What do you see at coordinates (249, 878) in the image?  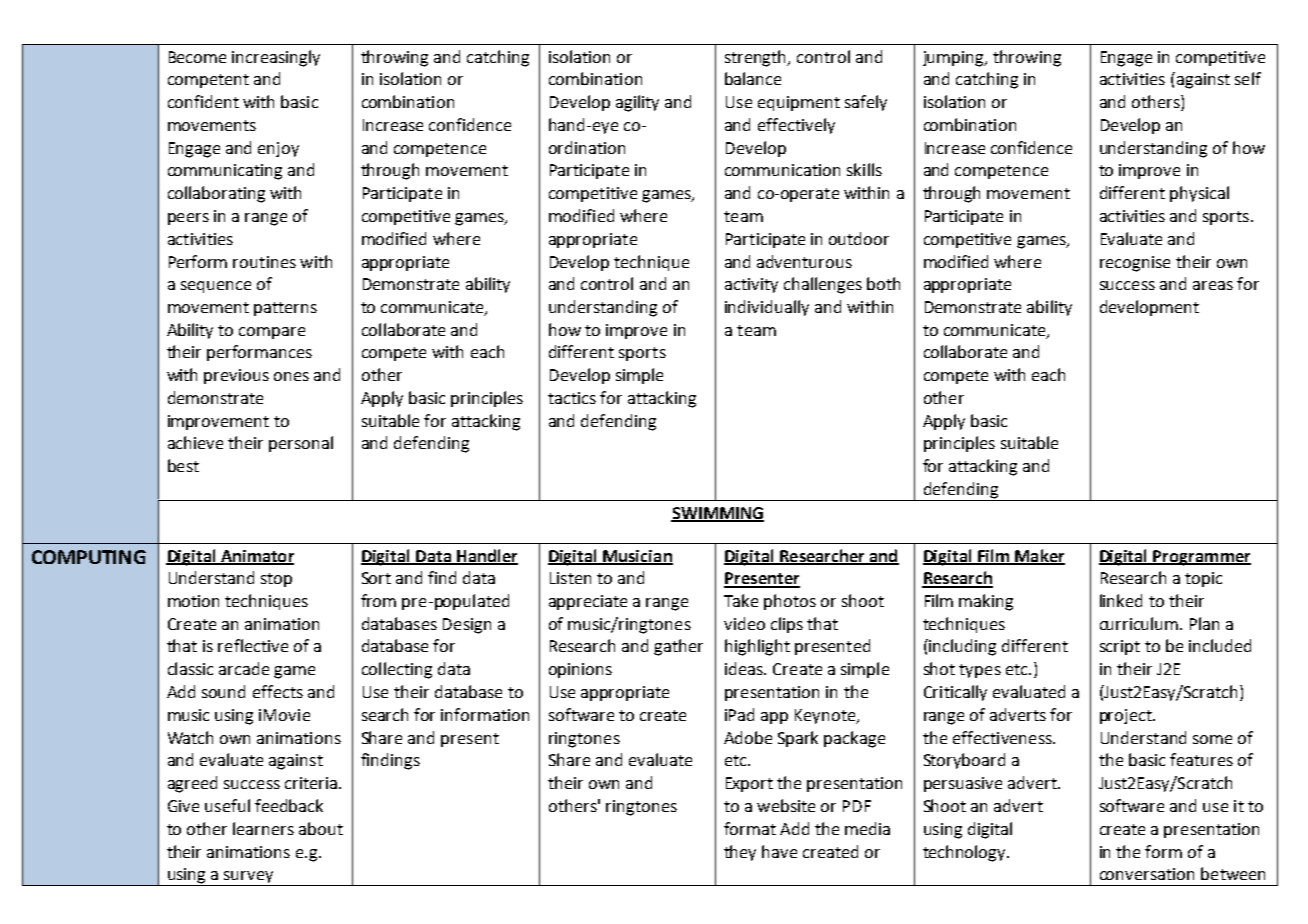 I see `survey` at bounding box center [249, 878].
